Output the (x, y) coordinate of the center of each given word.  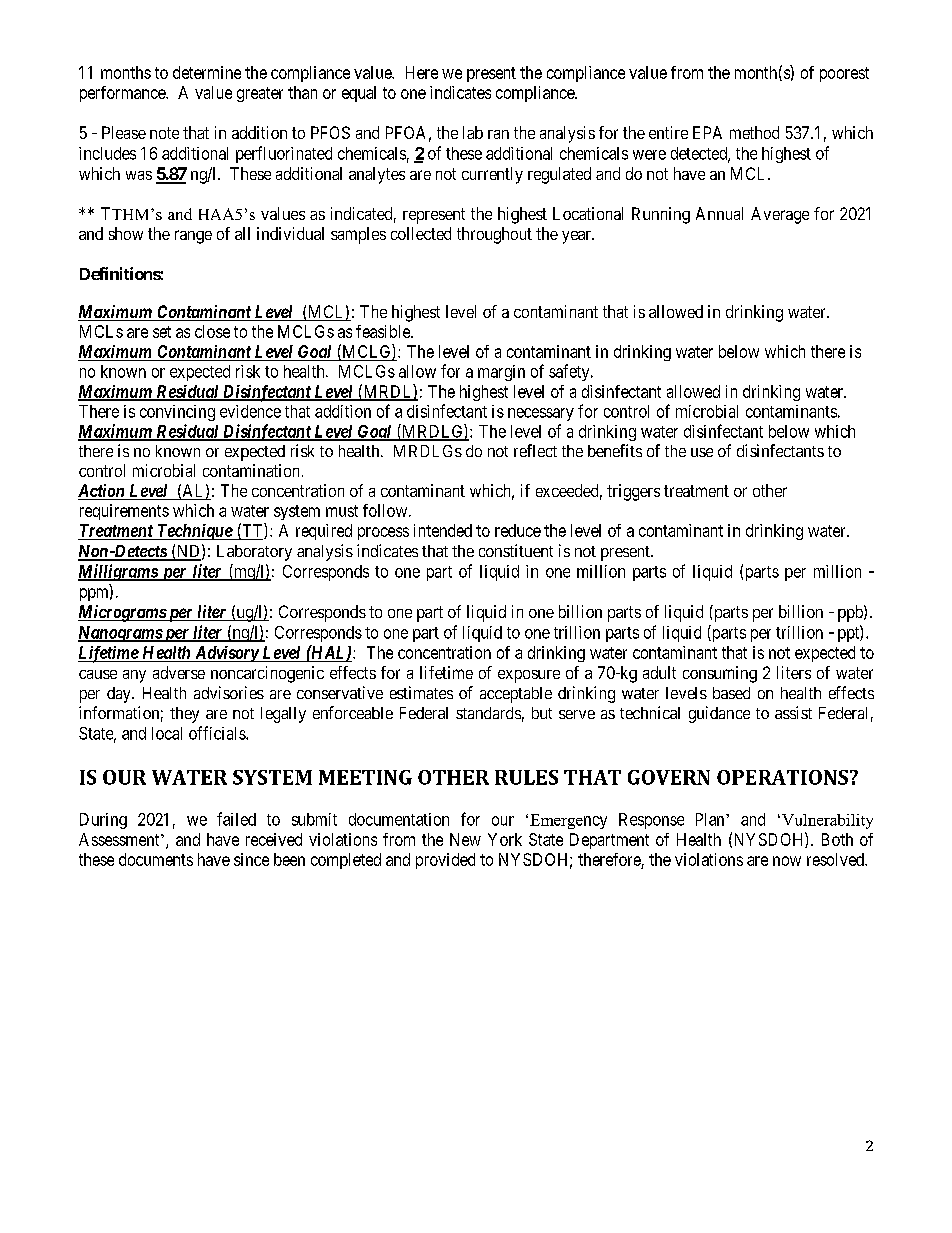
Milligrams (118, 572)
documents (156, 859)
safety (570, 372)
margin (501, 373)
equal (359, 94)
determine (207, 72)
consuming (720, 674)
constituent (516, 550)
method (754, 132)
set (162, 332)
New (465, 839)
